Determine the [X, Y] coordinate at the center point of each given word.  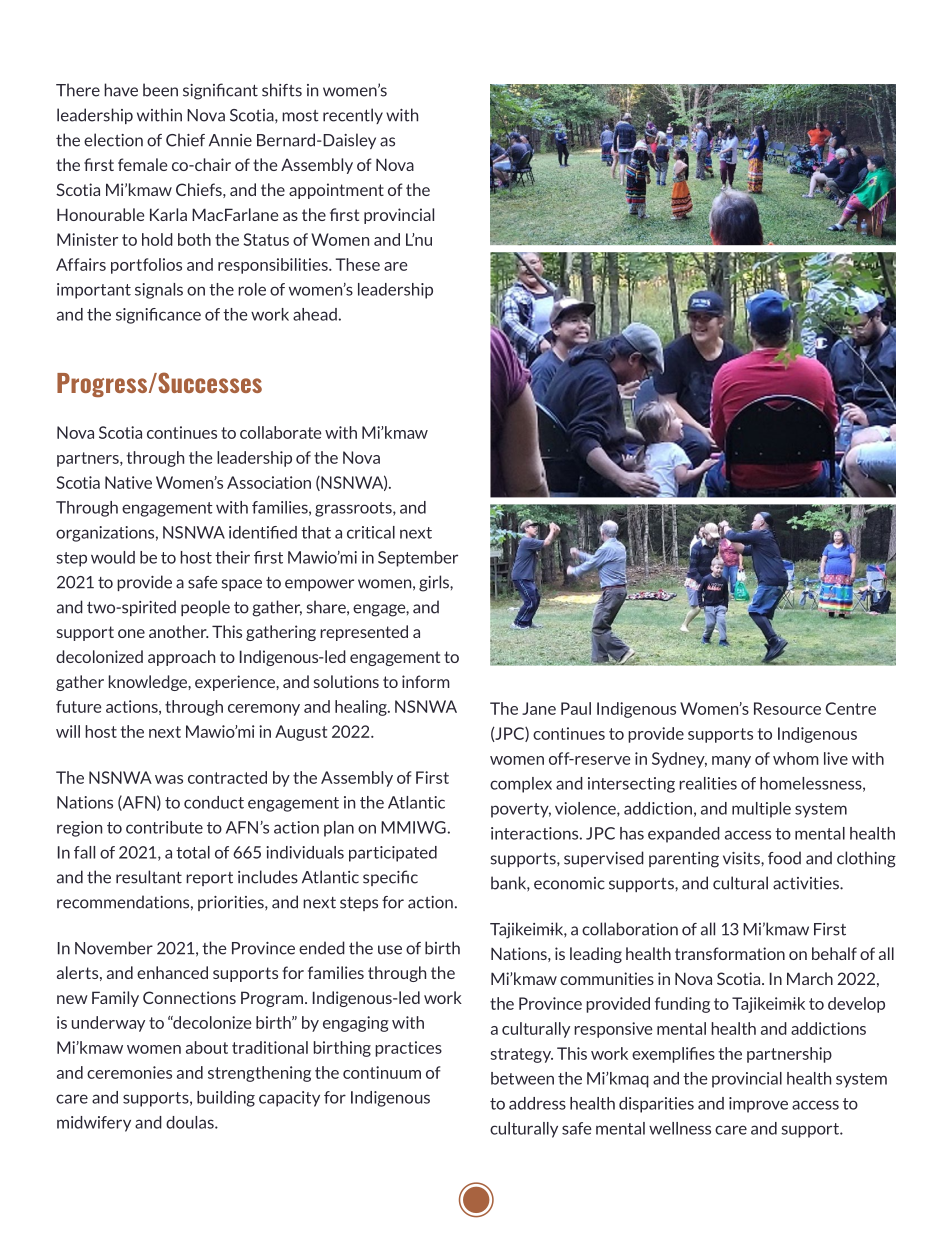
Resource [787, 708]
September [418, 559]
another [179, 631]
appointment [336, 191]
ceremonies [129, 1072]
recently [353, 116]
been [160, 90]
